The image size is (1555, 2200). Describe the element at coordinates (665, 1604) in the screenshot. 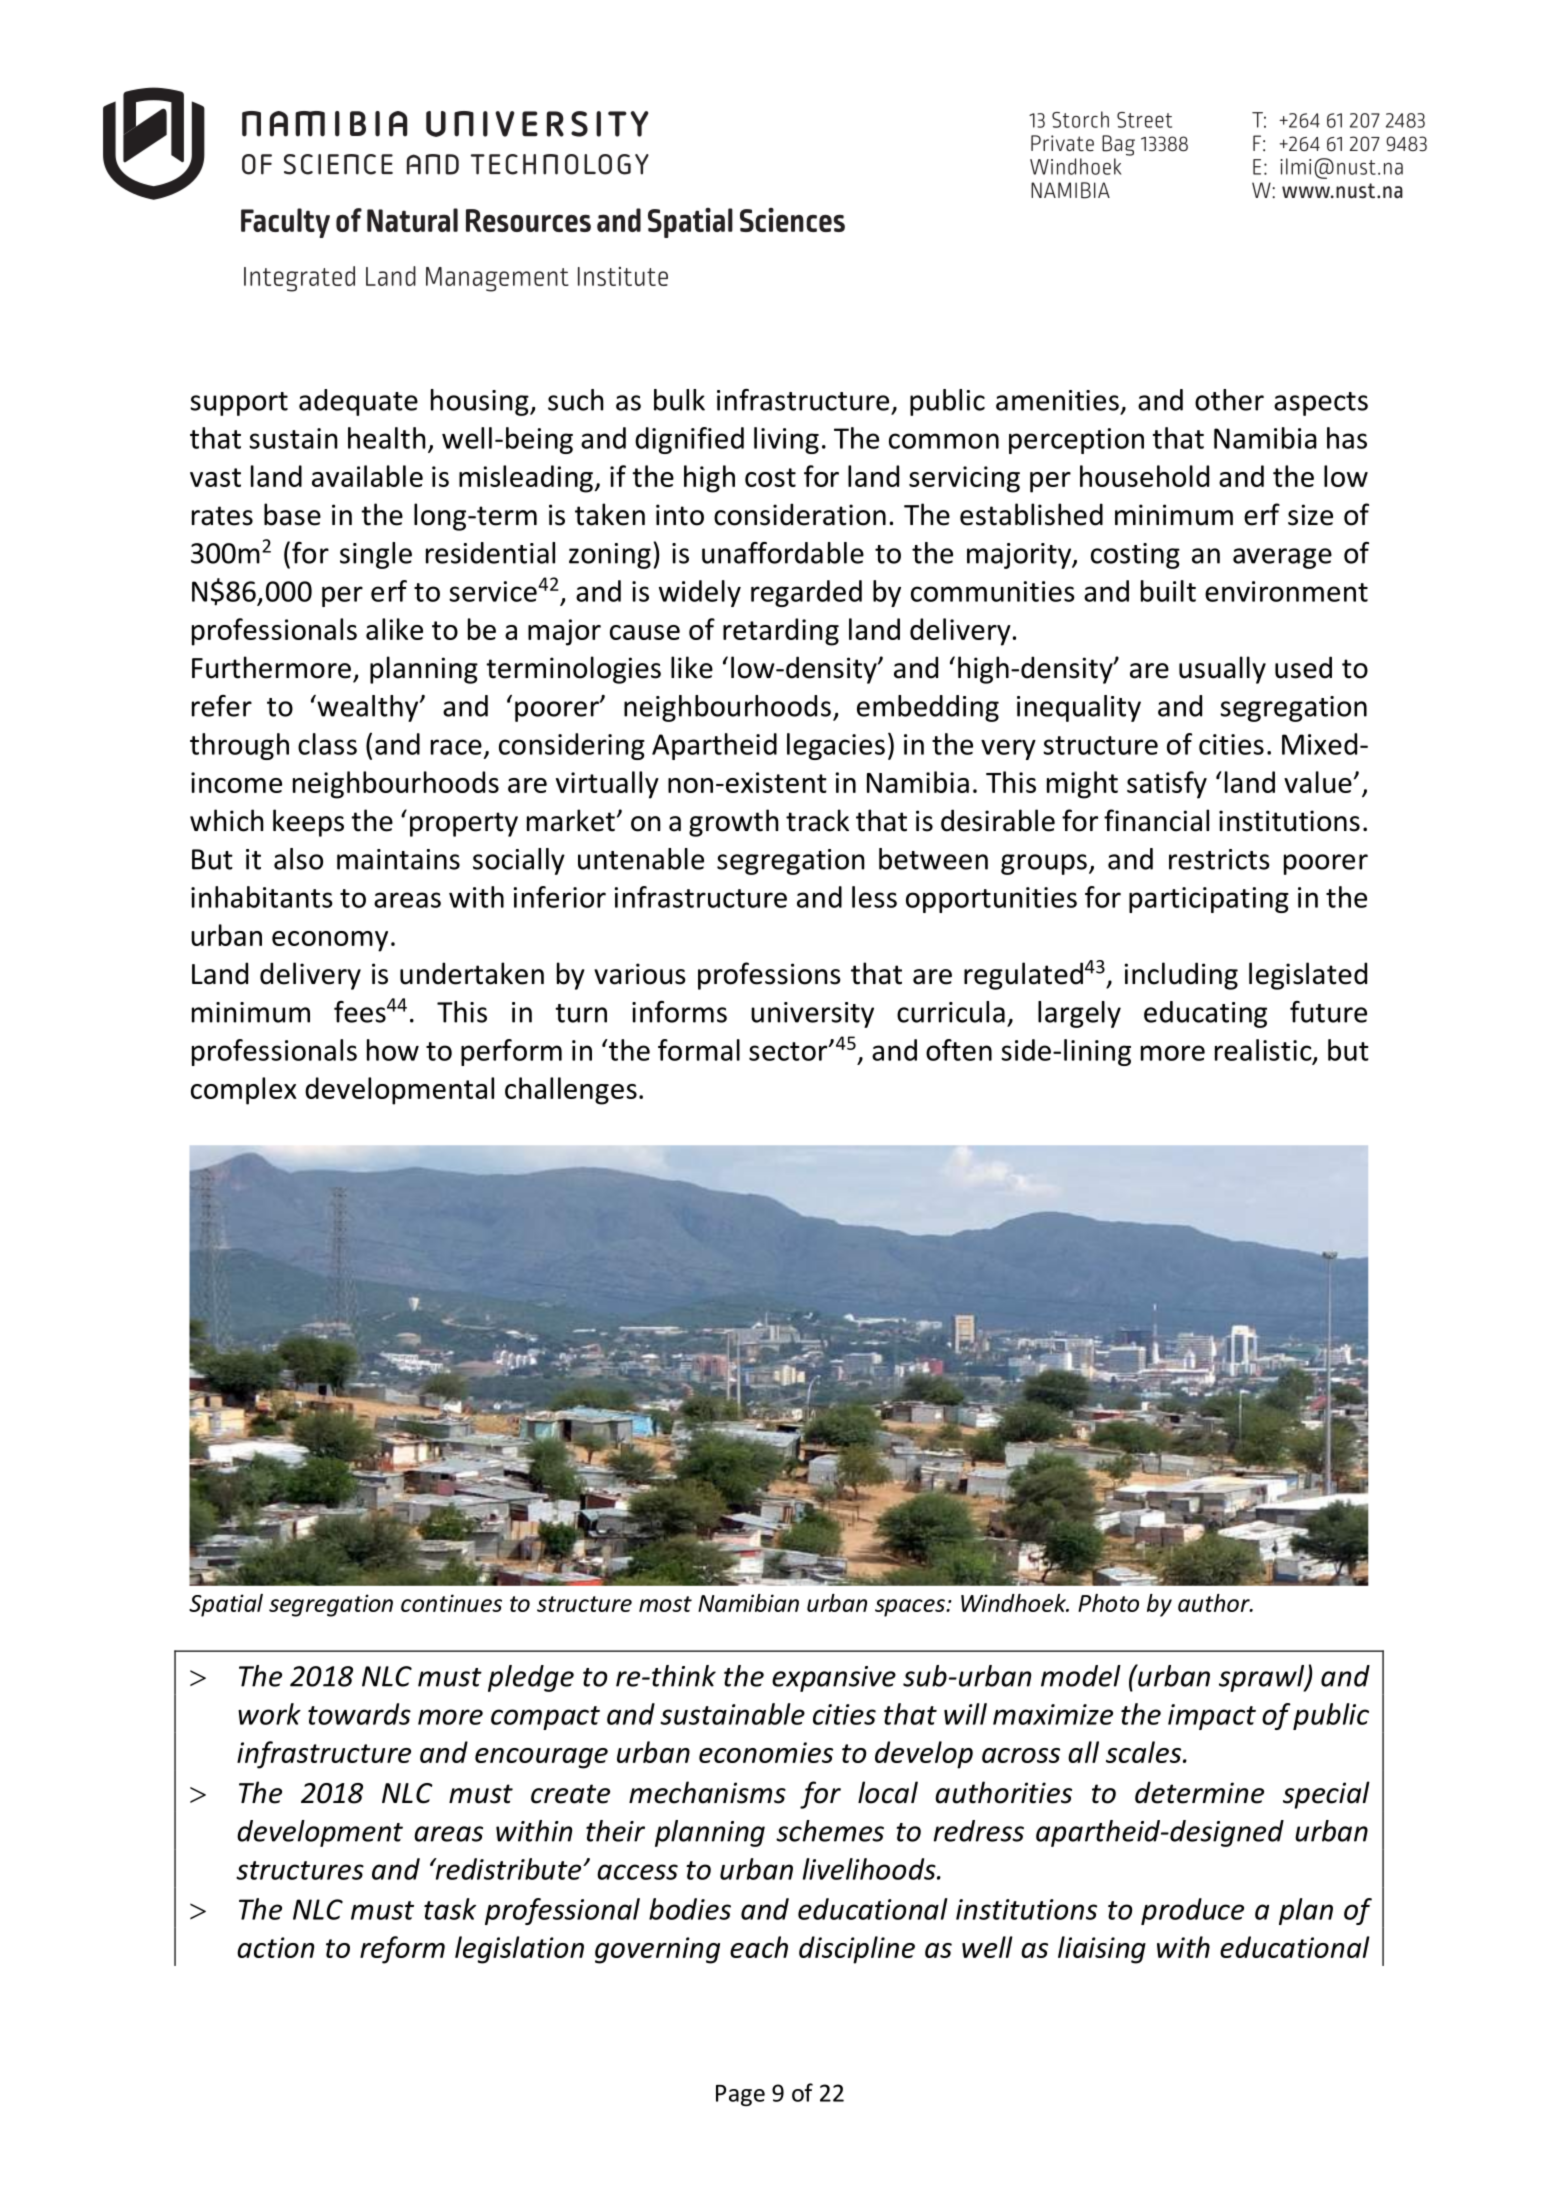

I see `most` at that location.
